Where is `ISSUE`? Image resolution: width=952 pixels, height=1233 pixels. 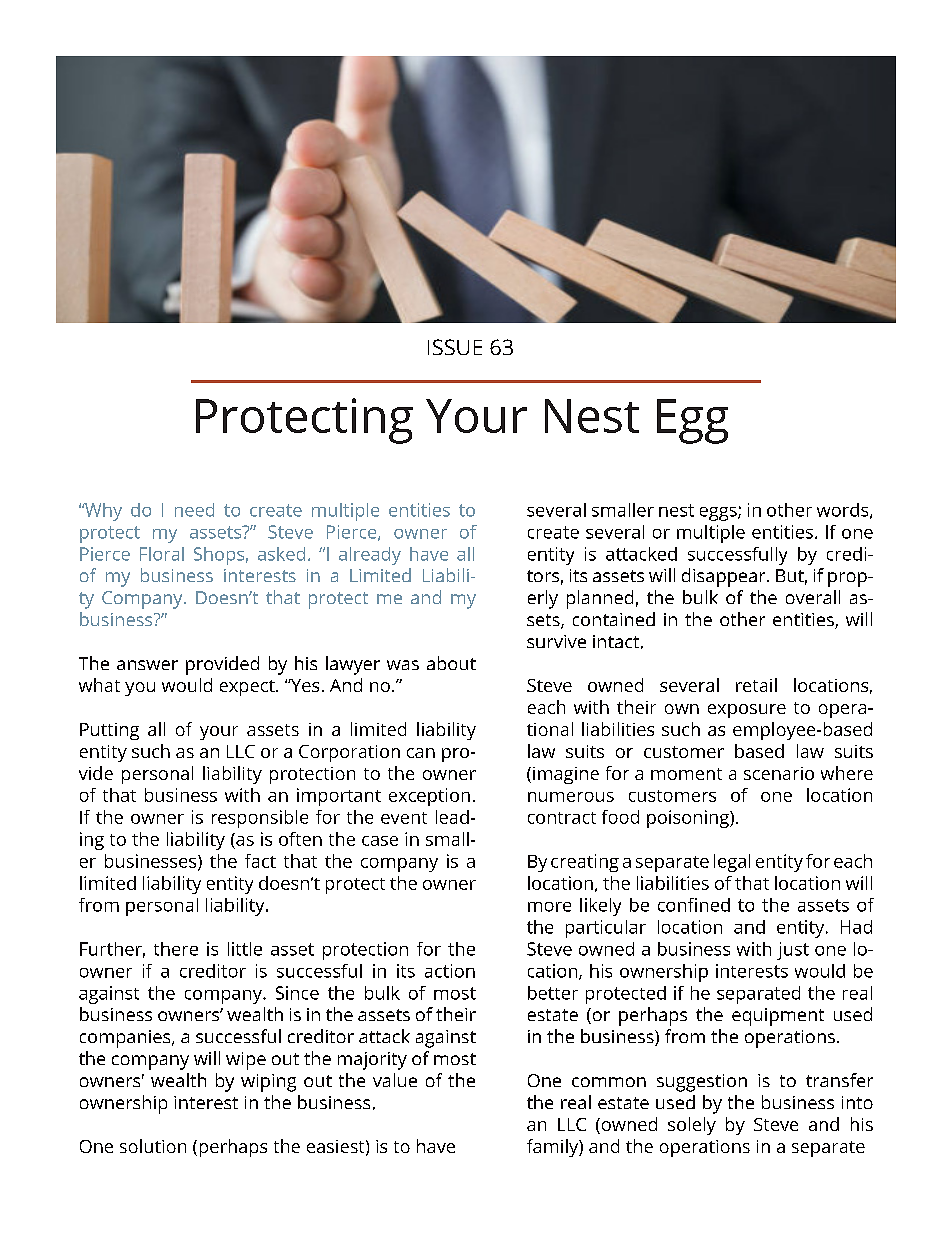
ISSUE is located at coordinates (455, 347).
